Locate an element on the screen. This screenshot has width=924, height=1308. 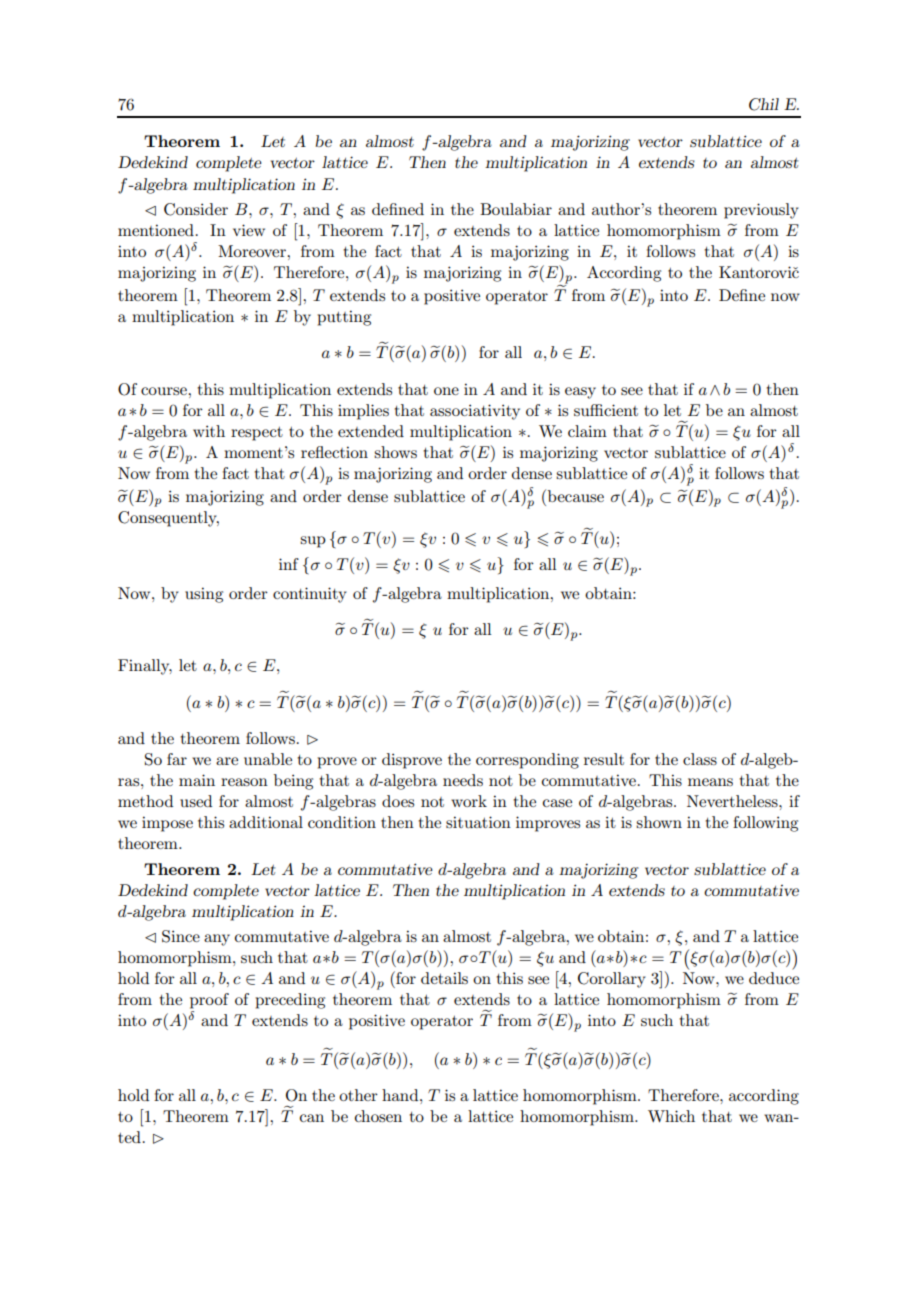
Consider is located at coordinates (196, 209).
